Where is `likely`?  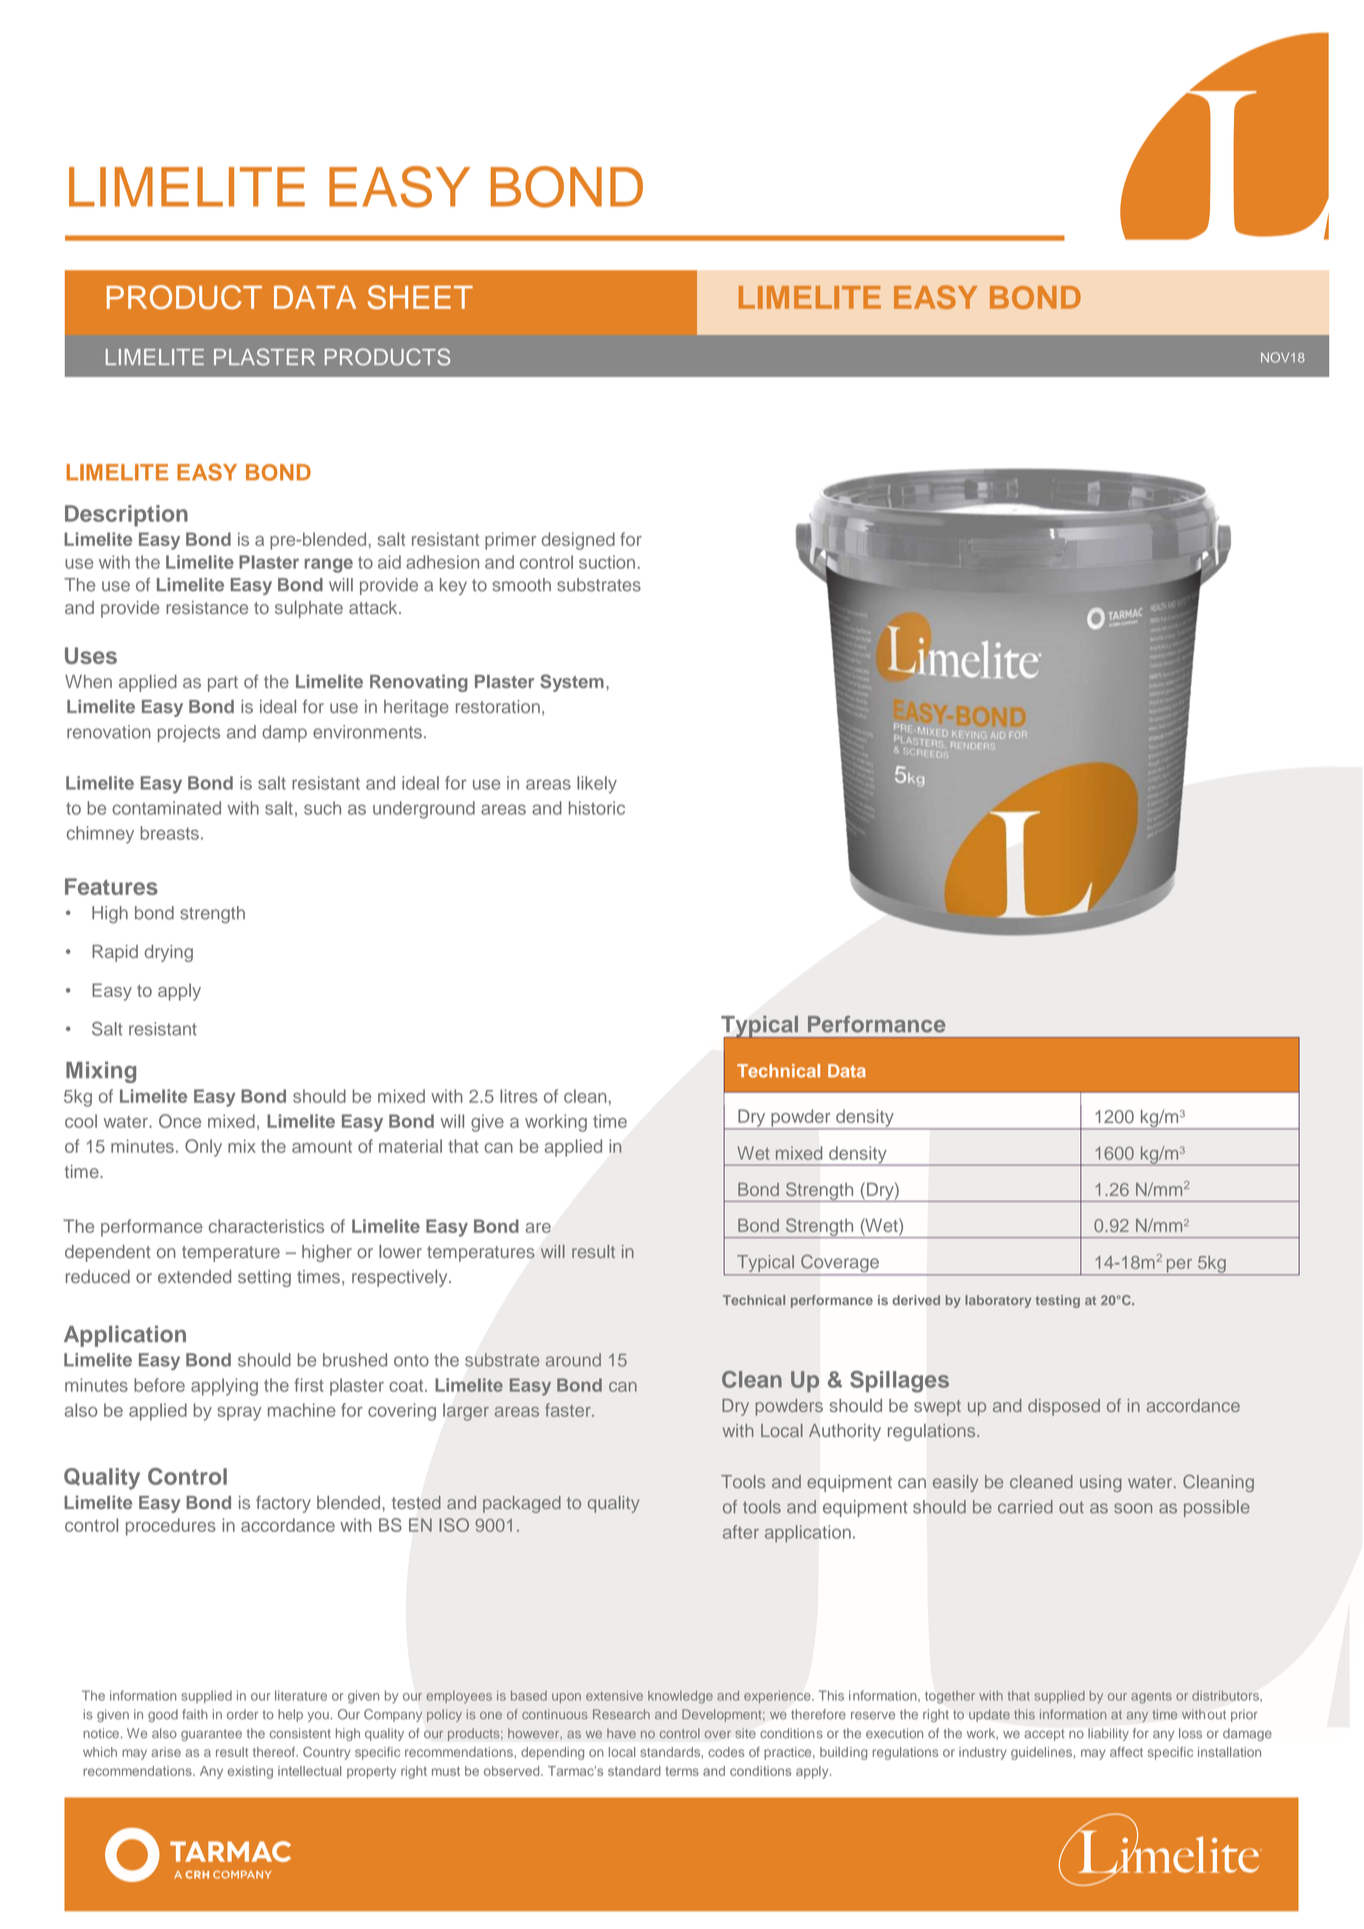
likely is located at coordinates (597, 785).
